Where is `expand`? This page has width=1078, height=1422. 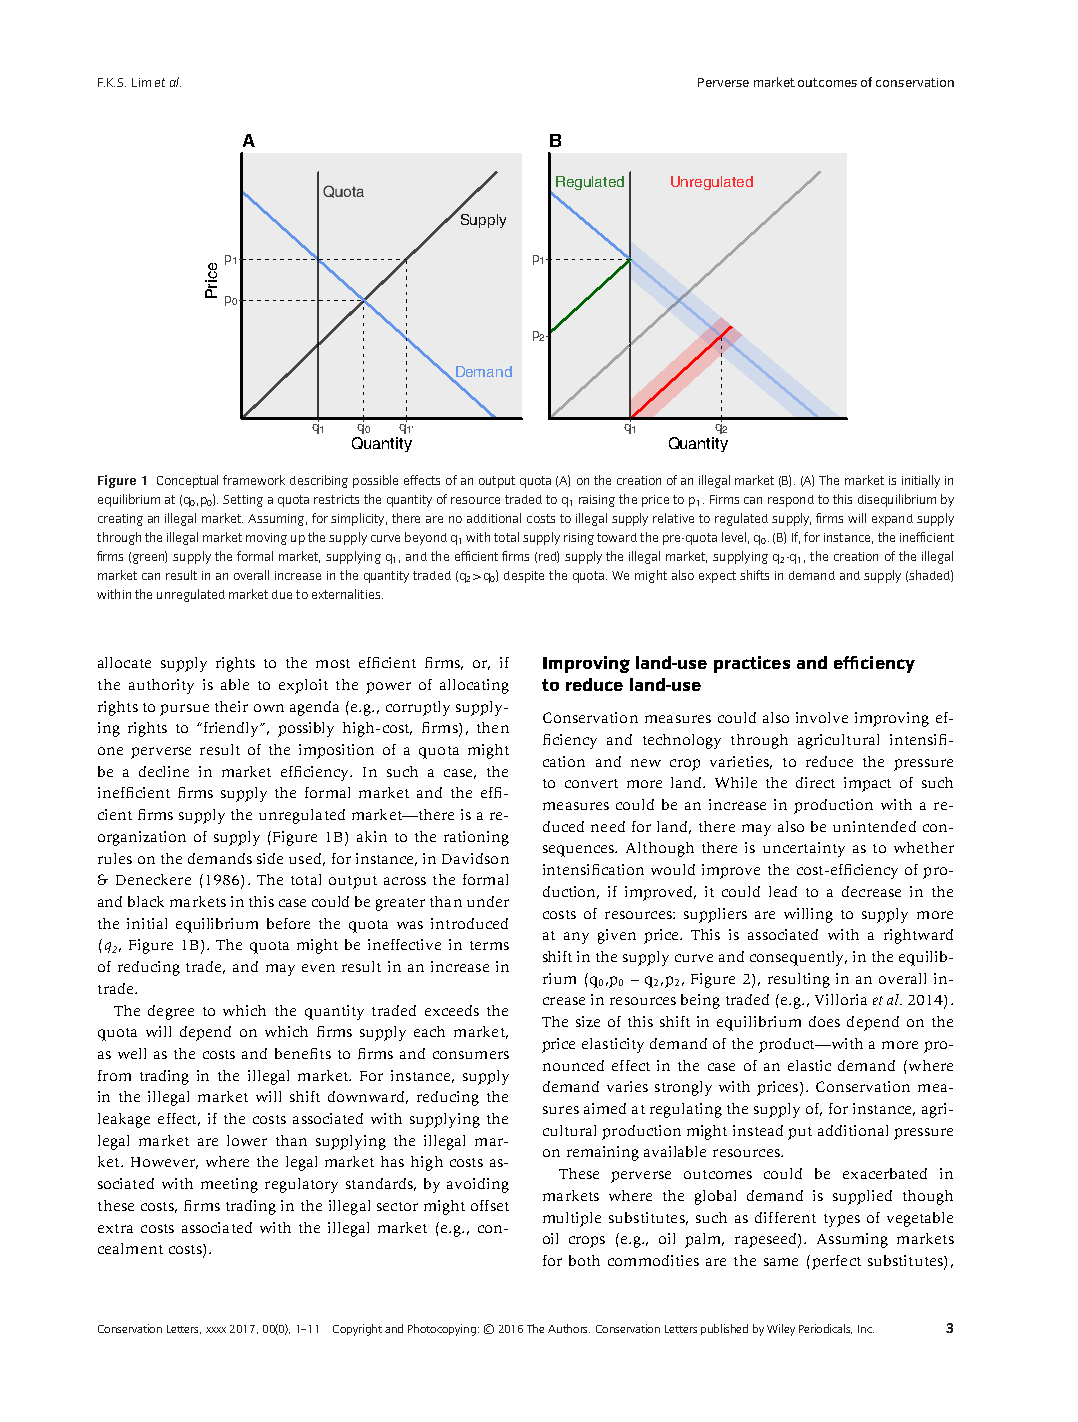 expand is located at coordinates (892, 520).
